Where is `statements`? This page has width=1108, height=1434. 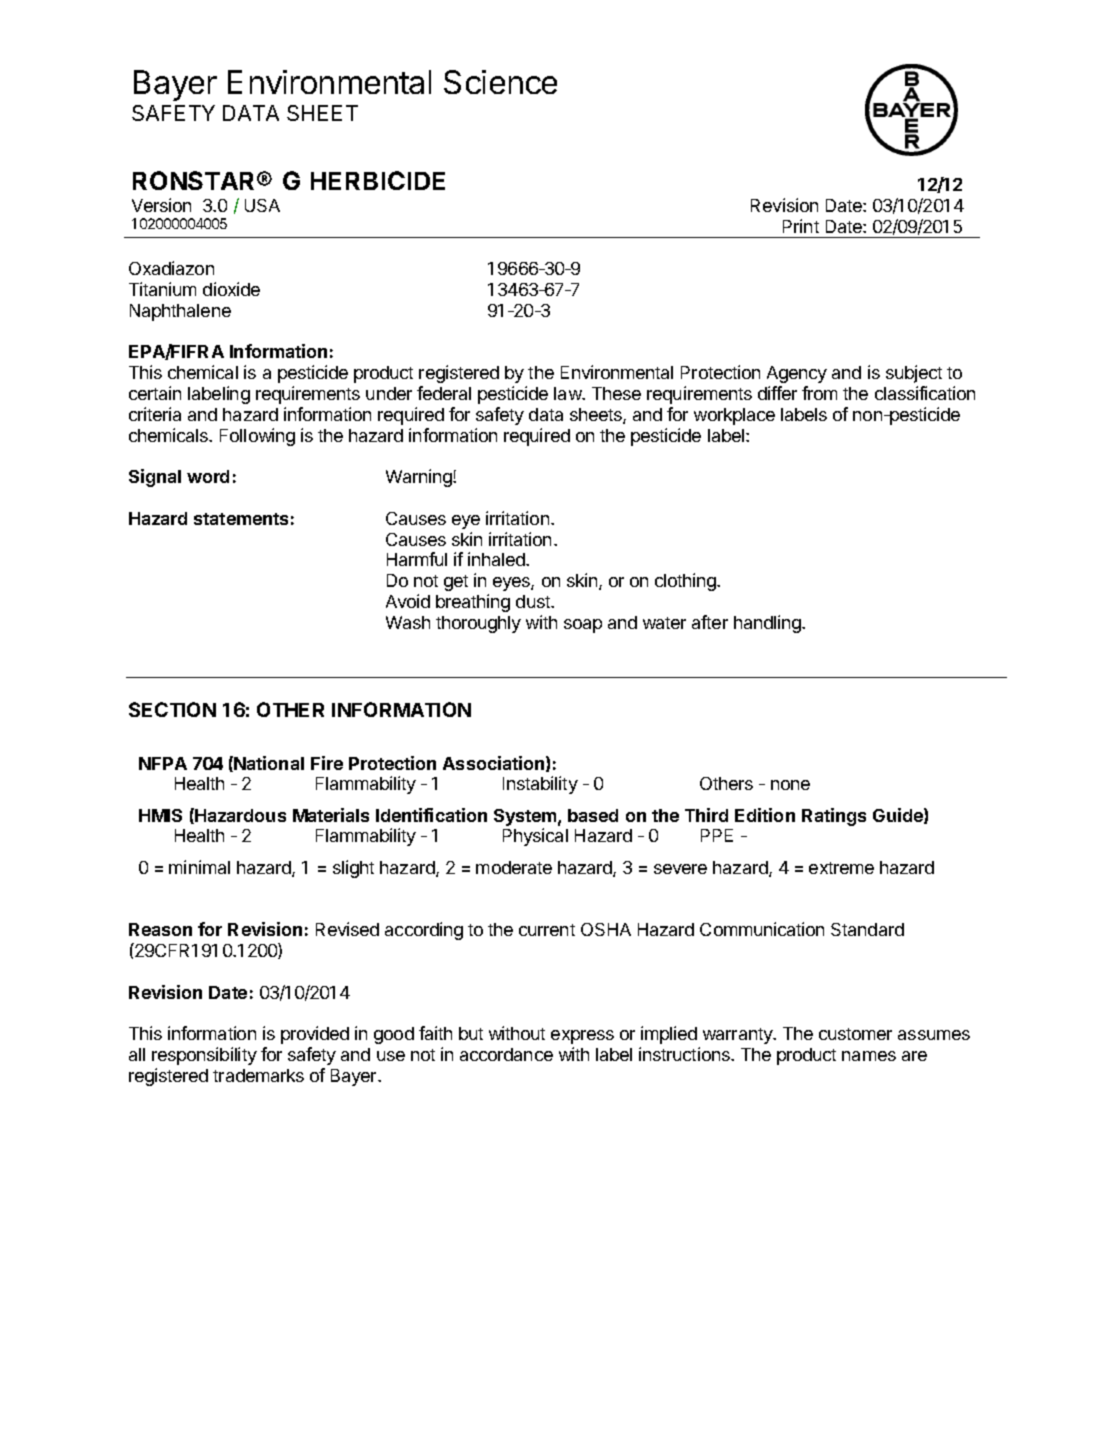 statements is located at coordinates (241, 519).
